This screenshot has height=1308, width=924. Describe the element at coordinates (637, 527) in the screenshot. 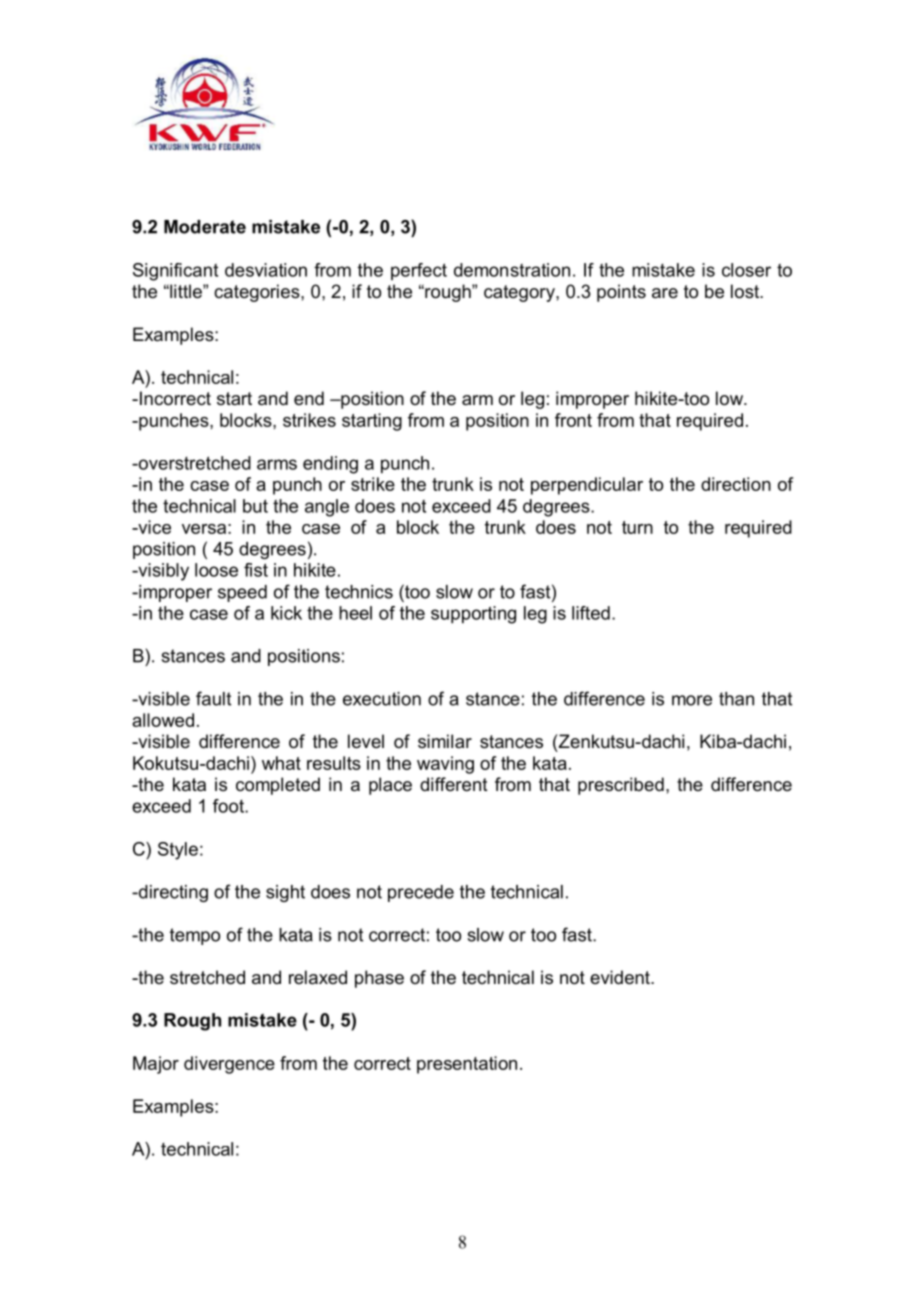

I see `turn` at that location.
